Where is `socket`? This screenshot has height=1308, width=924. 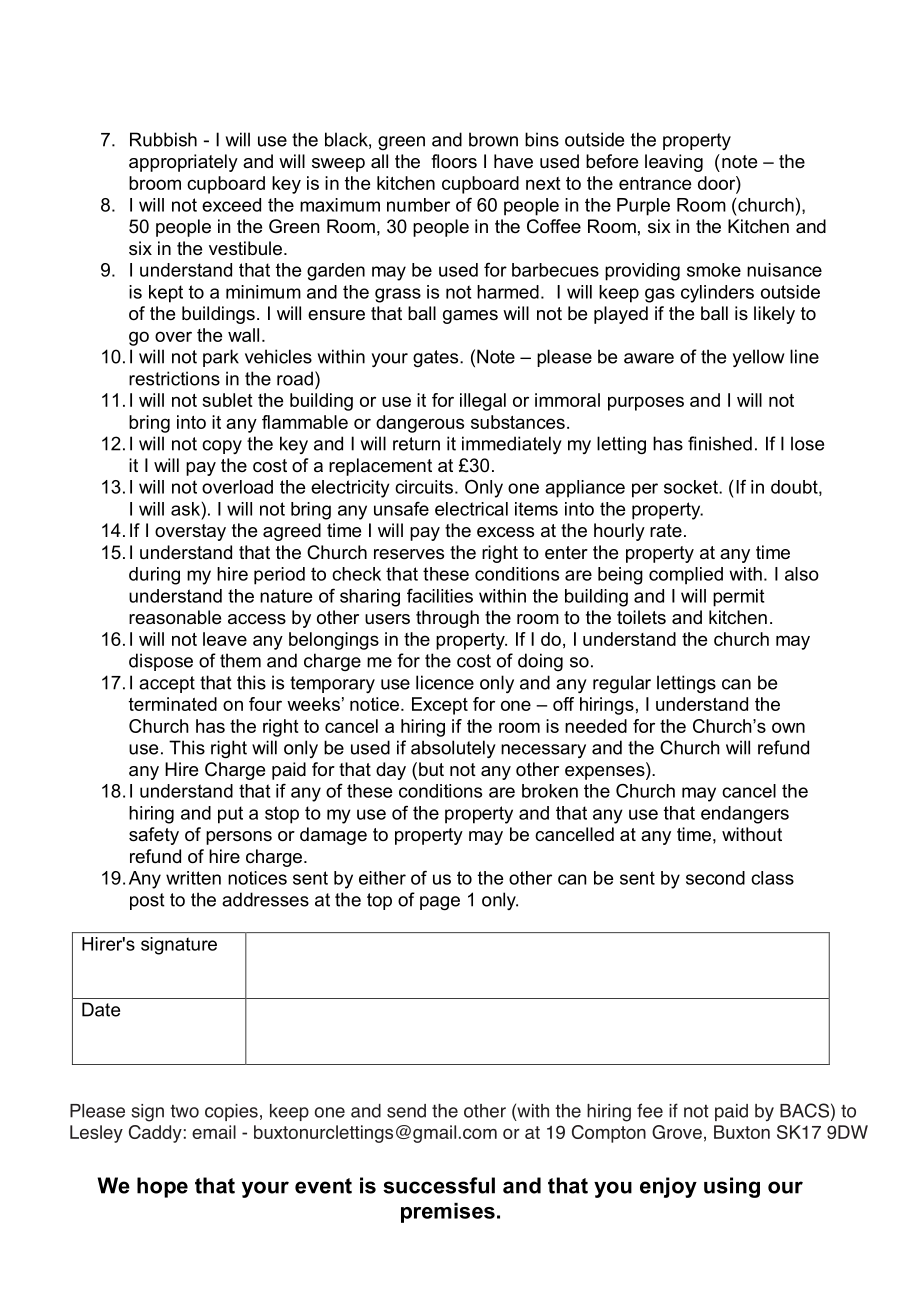 socket is located at coordinates (692, 487).
